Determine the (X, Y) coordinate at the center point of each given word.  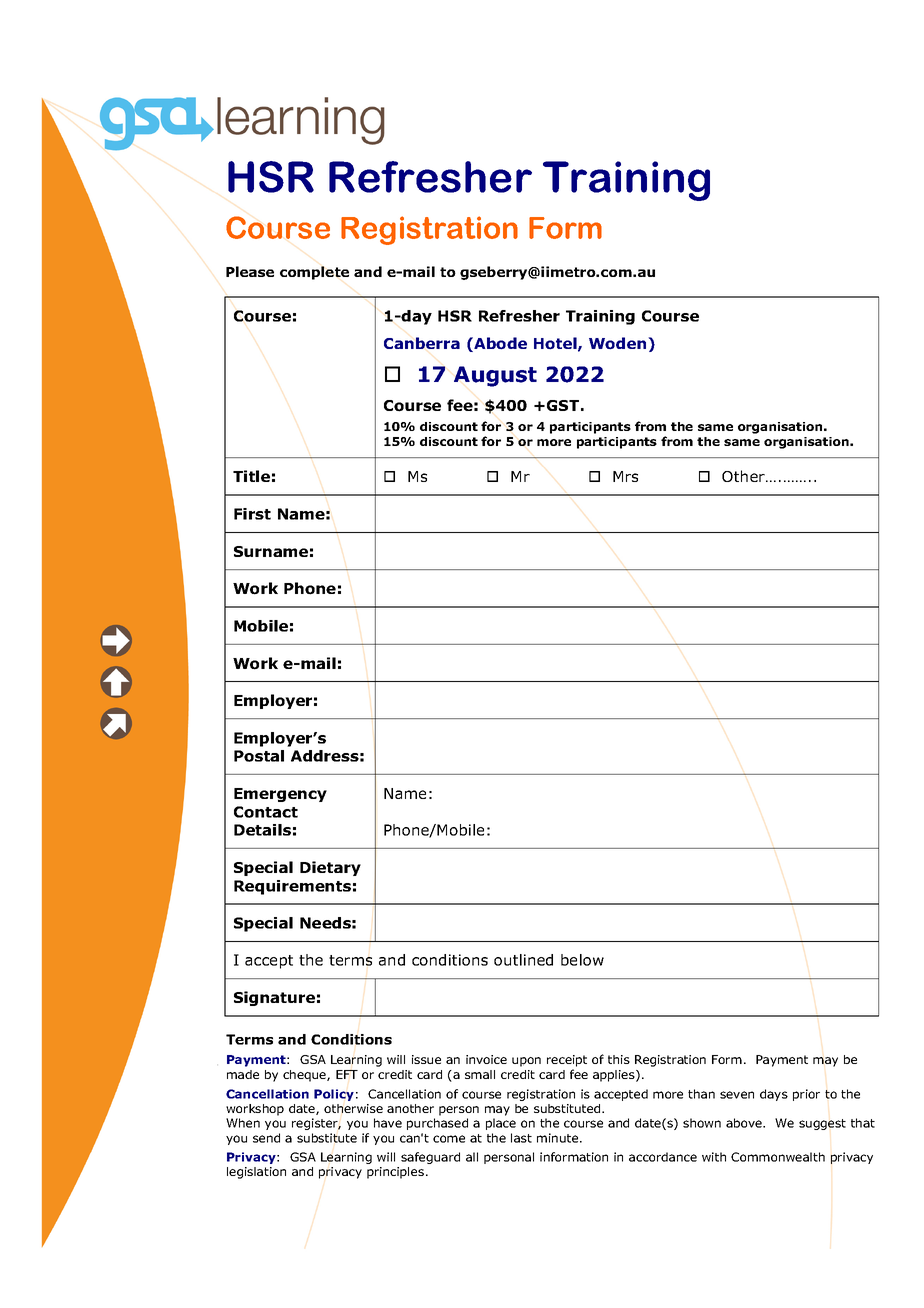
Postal (259, 756)
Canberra (422, 343)
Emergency (280, 795)
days (774, 1095)
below (582, 960)
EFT (347, 1074)
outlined (523, 960)
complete (314, 273)
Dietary (330, 868)
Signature (274, 998)
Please (250, 271)
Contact (266, 812)
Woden (619, 343)
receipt (567, 1061)
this (619, 1059)
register (316, 1124)
